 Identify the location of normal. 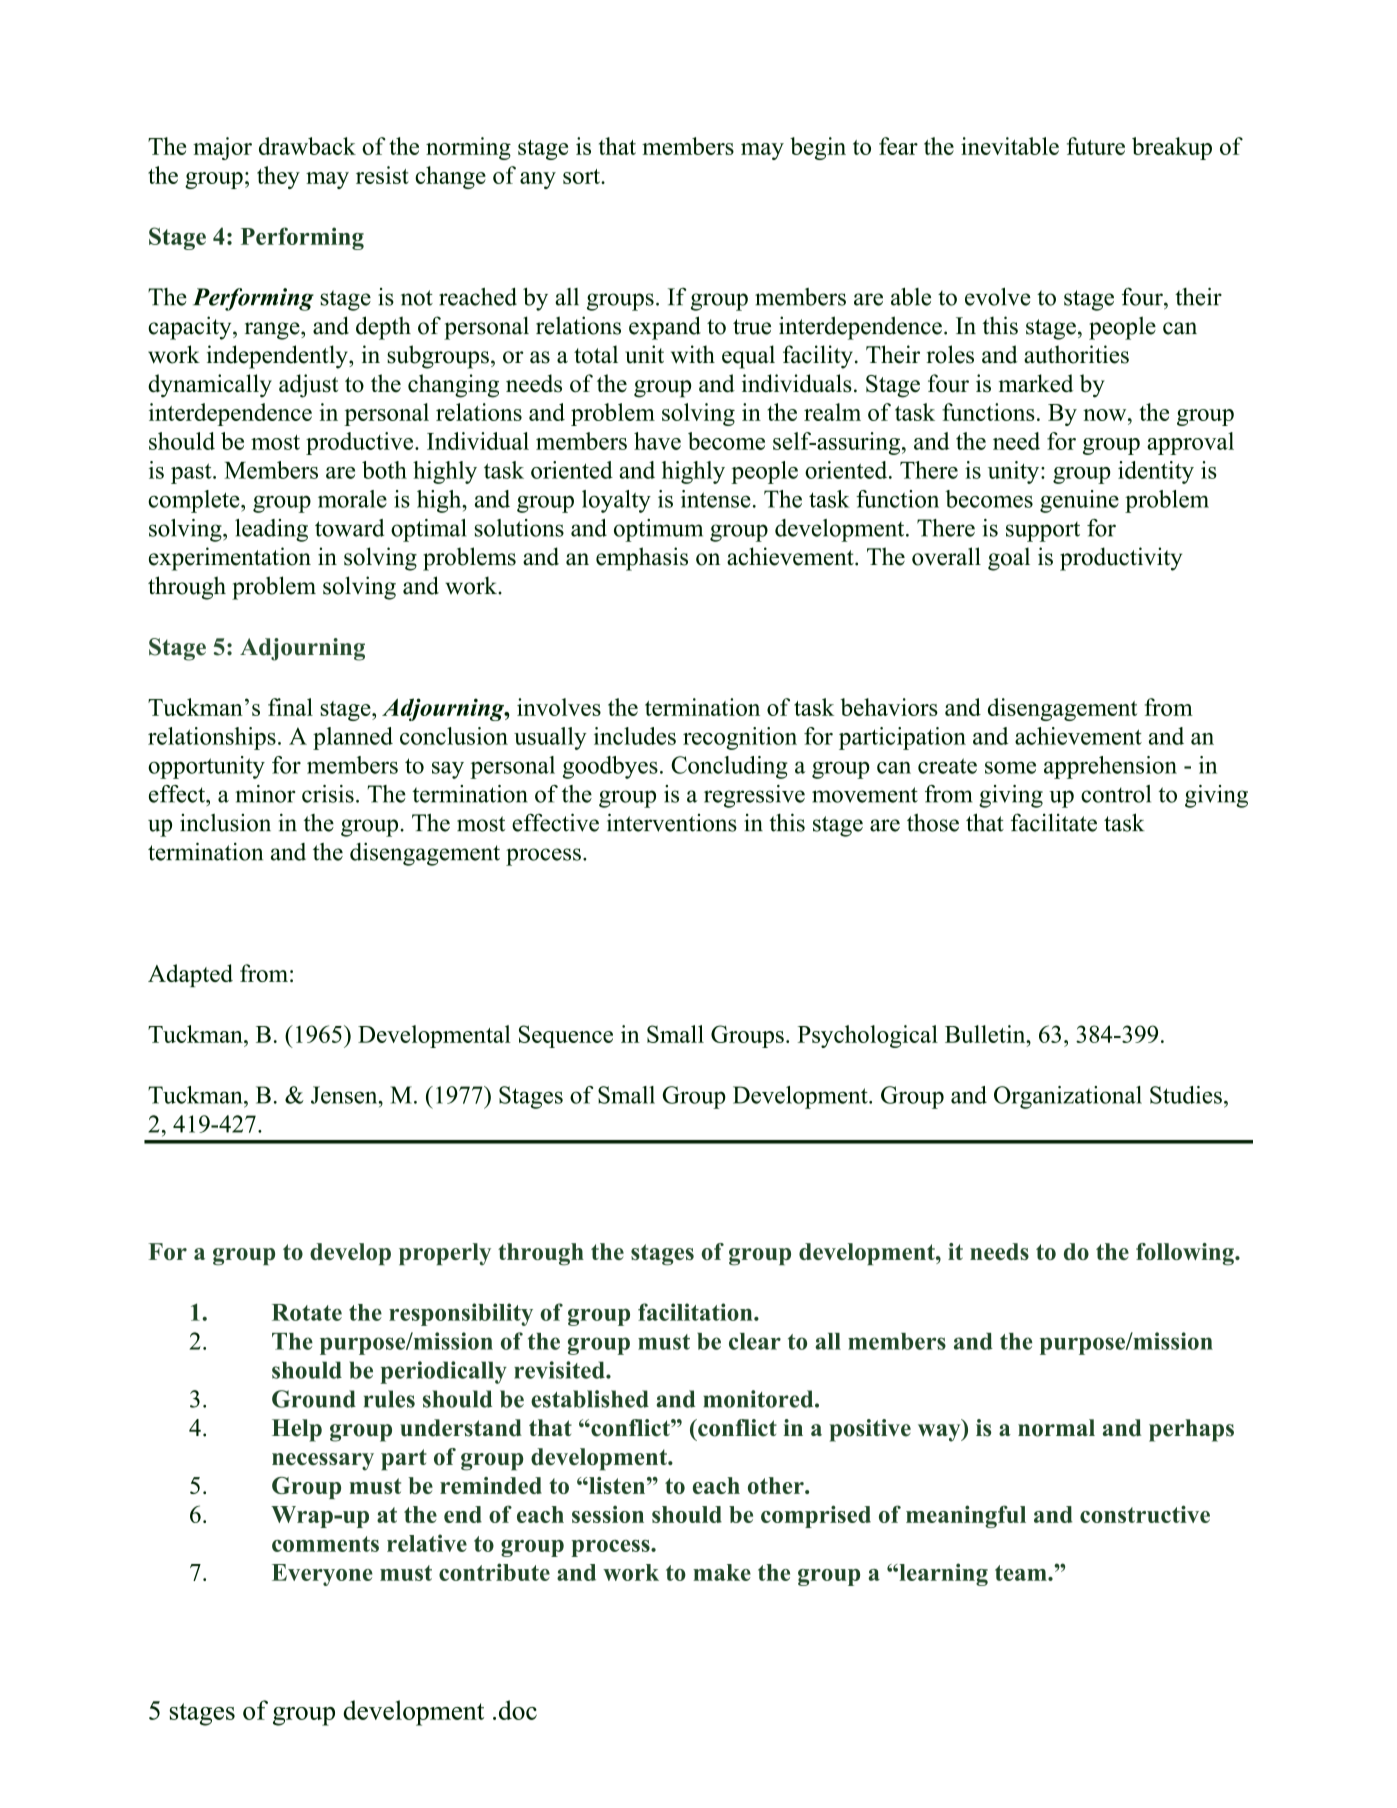
(1056, 1428).
